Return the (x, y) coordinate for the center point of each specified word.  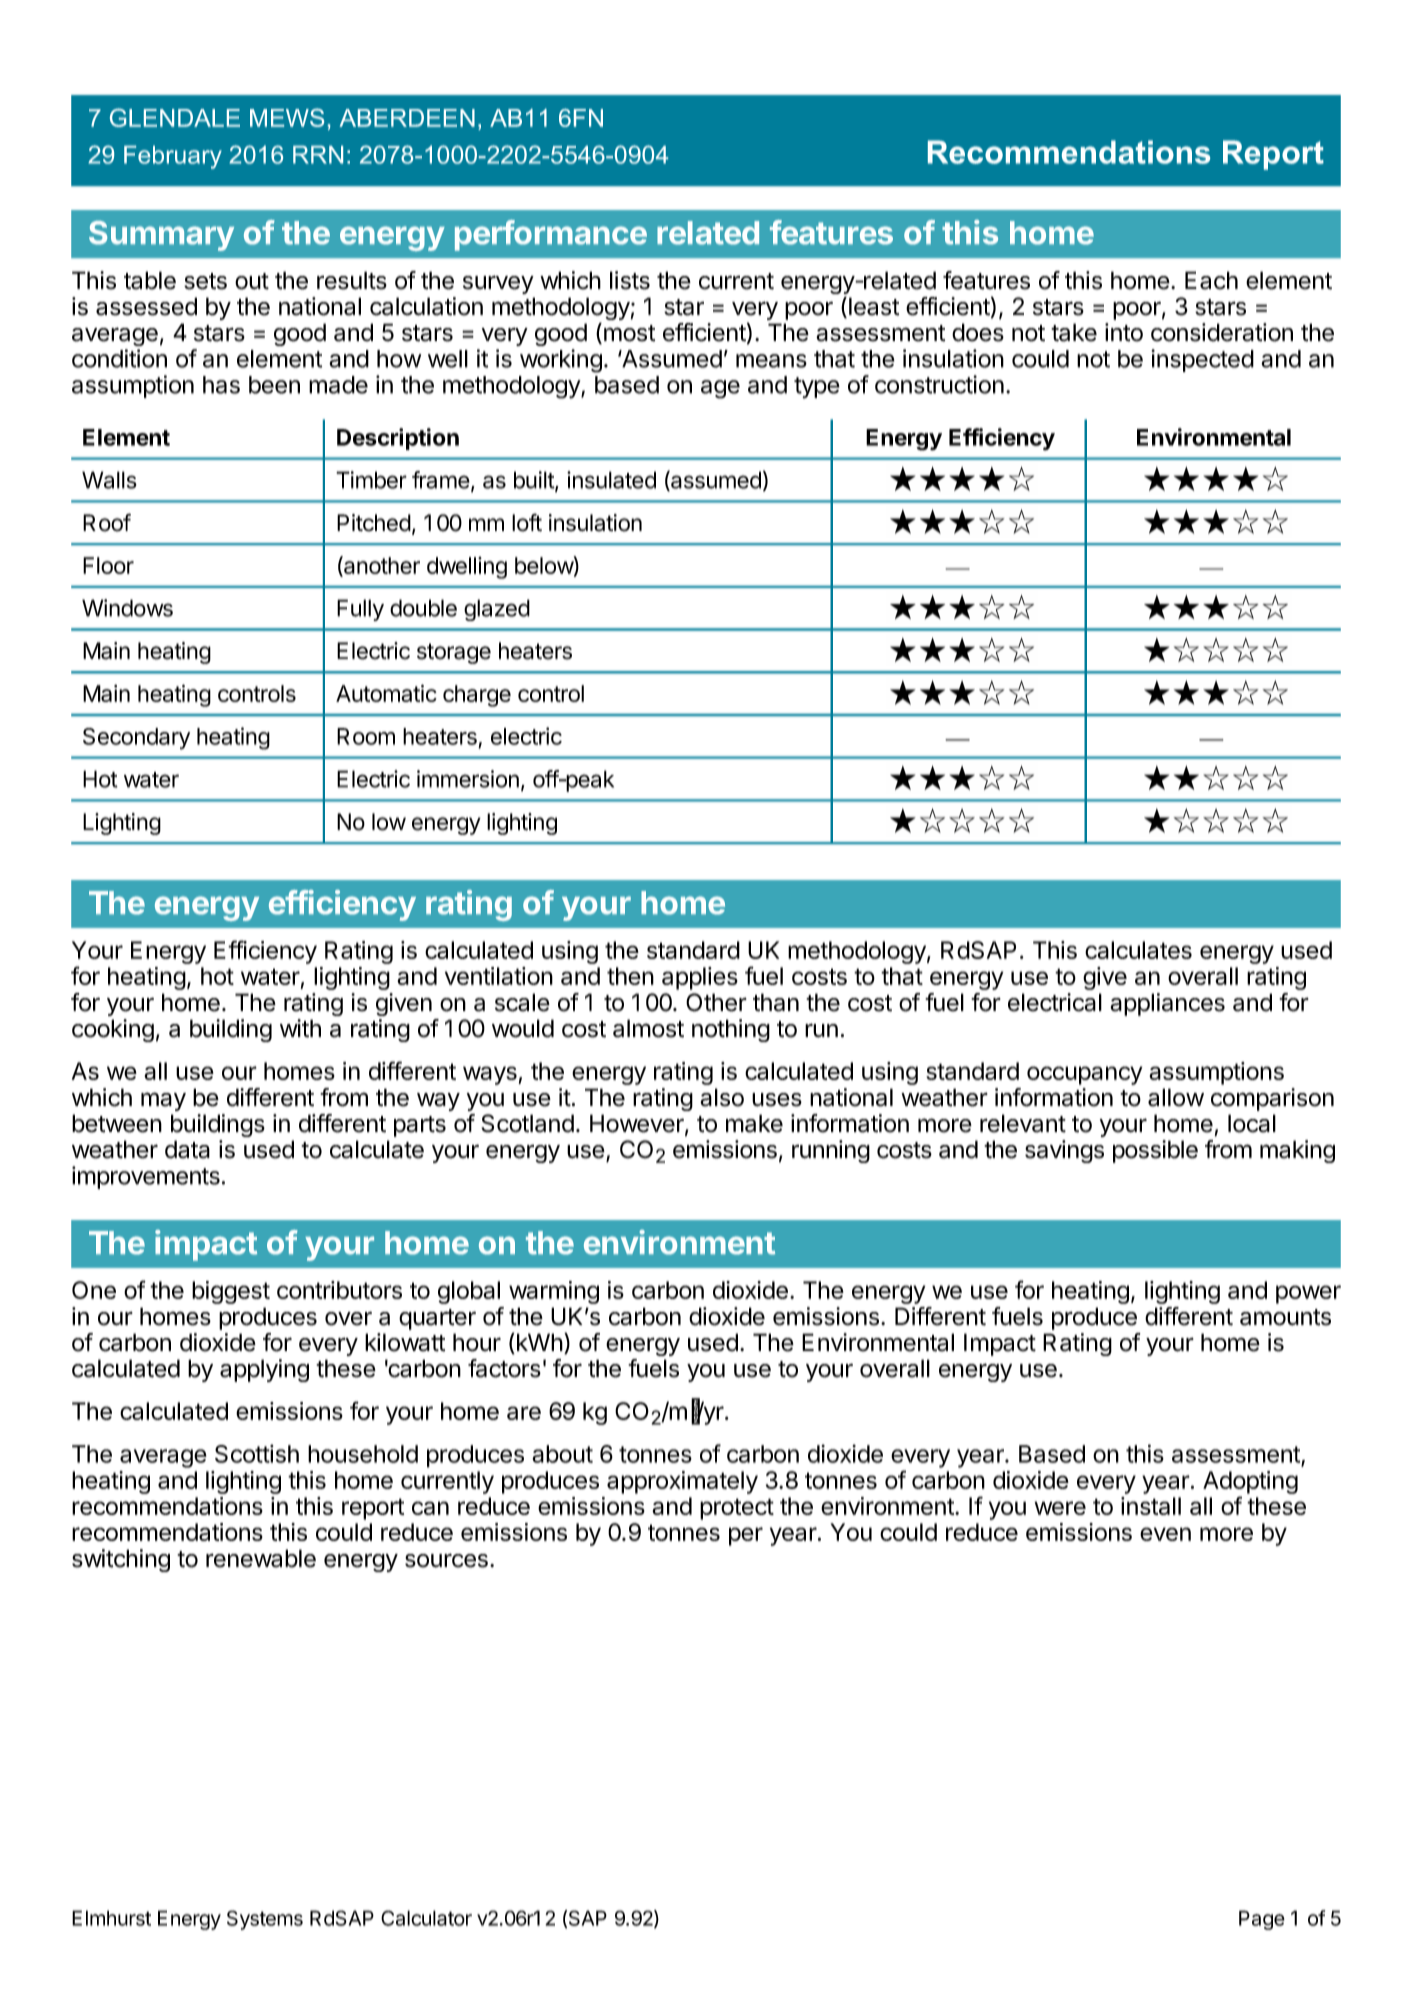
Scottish (257, 1453)
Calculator (426, 1918)
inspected (1202, 360)
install (1151, 1506)
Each (1211, 280)
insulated (611, 480)
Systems (265, 1920)
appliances (1167, 1004)
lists (630, 280)
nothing (731, 1030)
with (300, 1028)
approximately (682, 1482)
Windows (127, 608)
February (173, 157)
